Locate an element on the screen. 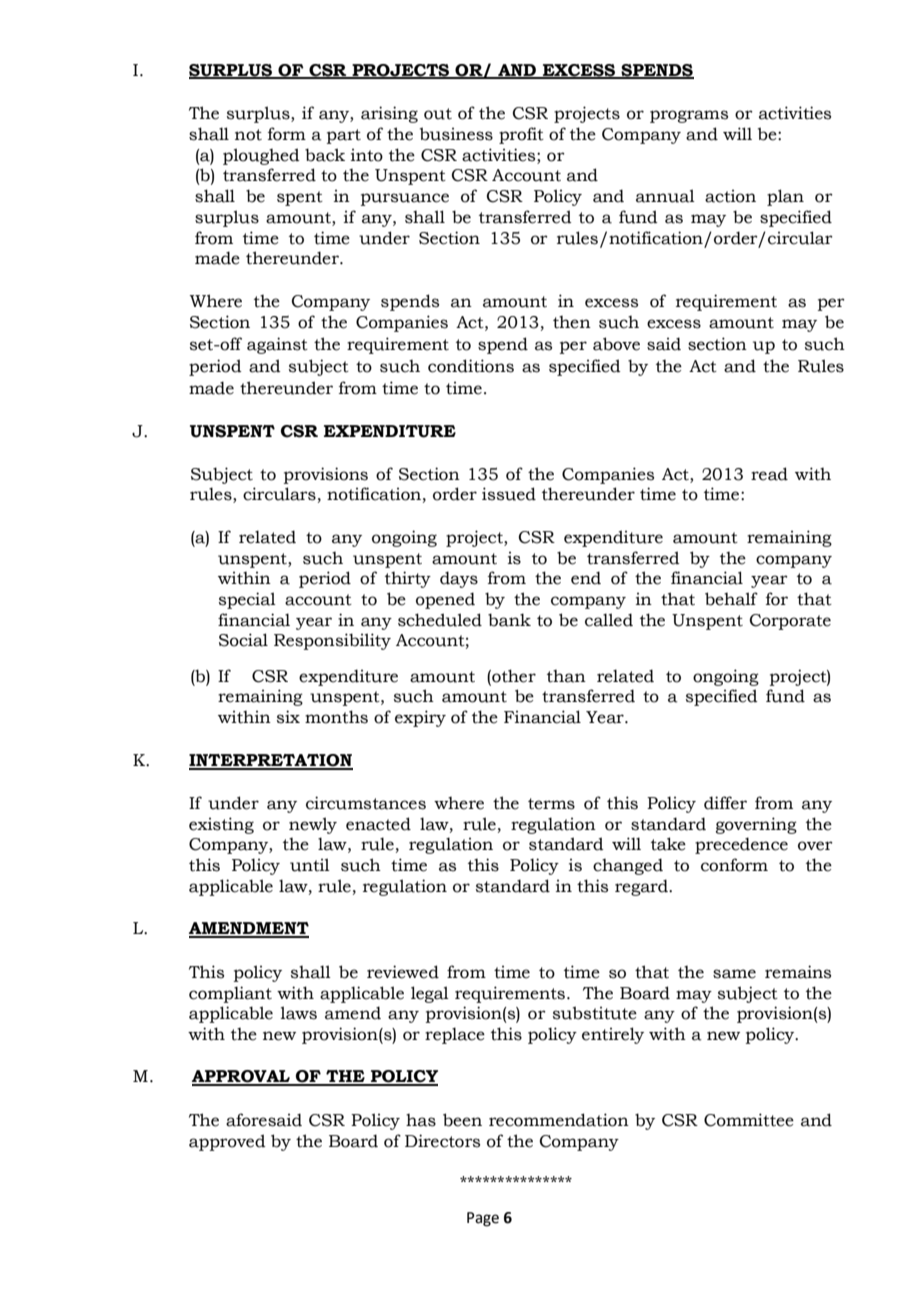 The height and width of the screenshot is (1308, 924). ploughed is located at coordinates (261, 156).
